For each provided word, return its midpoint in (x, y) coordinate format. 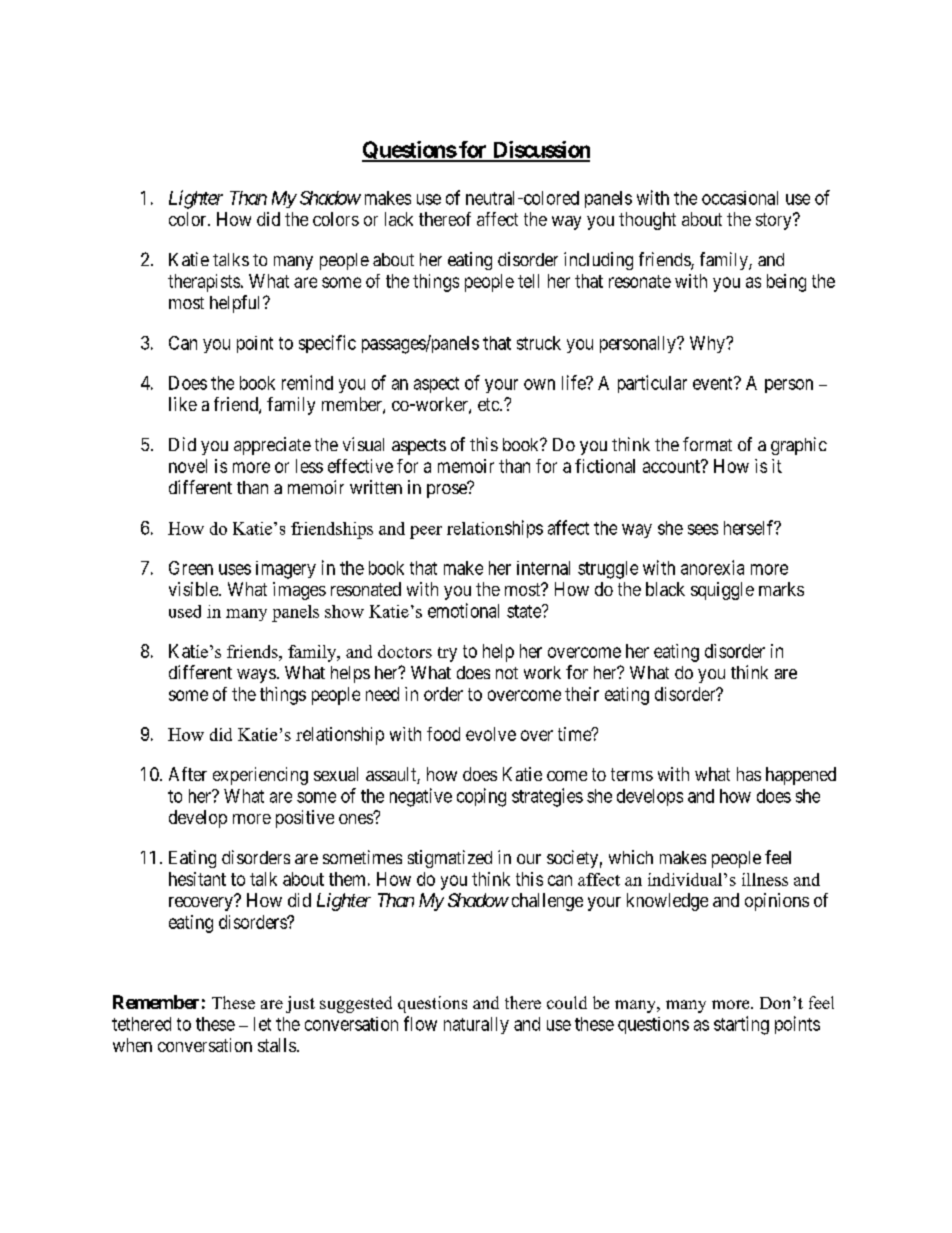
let (262, 1024)
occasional (740, 198)
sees (703, 529)
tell (528, 281)
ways (256, 676)
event (714, 383)
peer (426, 532)
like (183, 404)
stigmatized (450, 859)
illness (765, 879)
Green (191, 568)
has (749, 774)
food (443, 734)
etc (489, 404)
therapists (204, 283)
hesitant (197, 879)
